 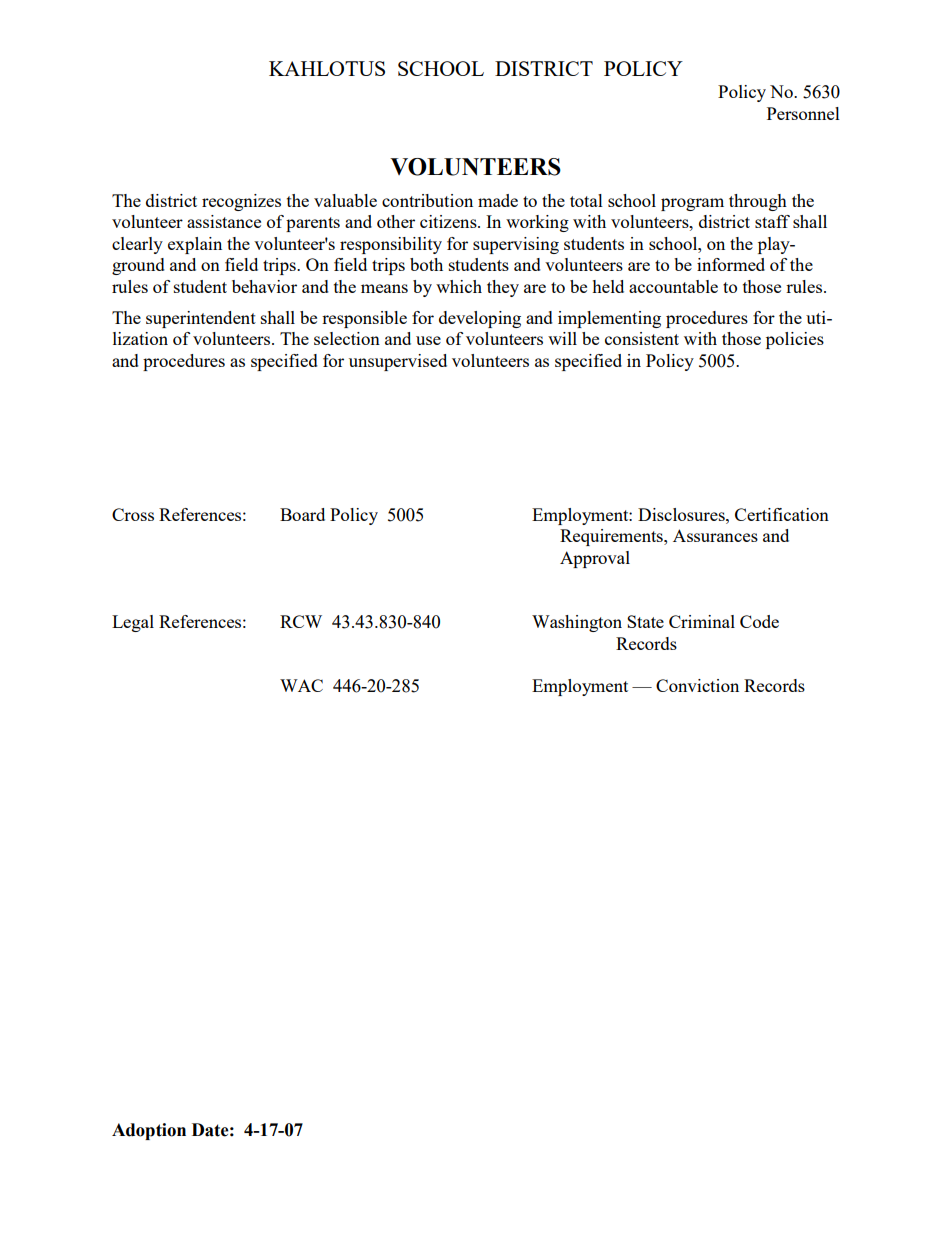 I want to click on made, so click(x=498, y=200).
